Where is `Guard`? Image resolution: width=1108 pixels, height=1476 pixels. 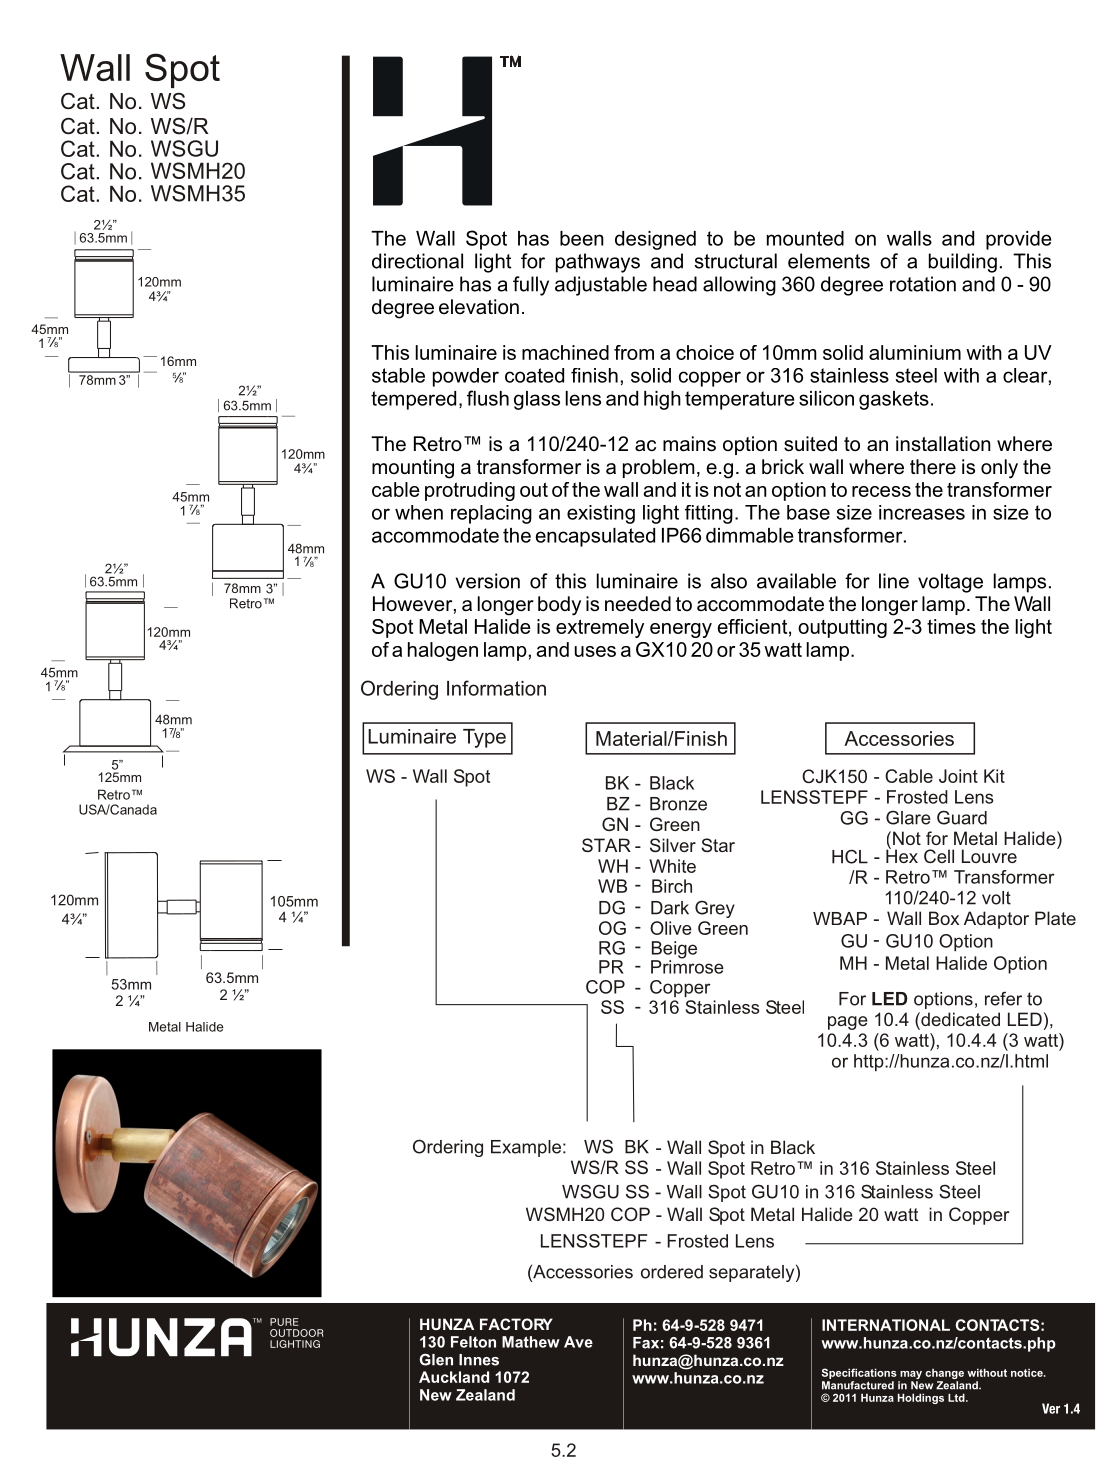 Guard is located at coordinates (962, 817).
